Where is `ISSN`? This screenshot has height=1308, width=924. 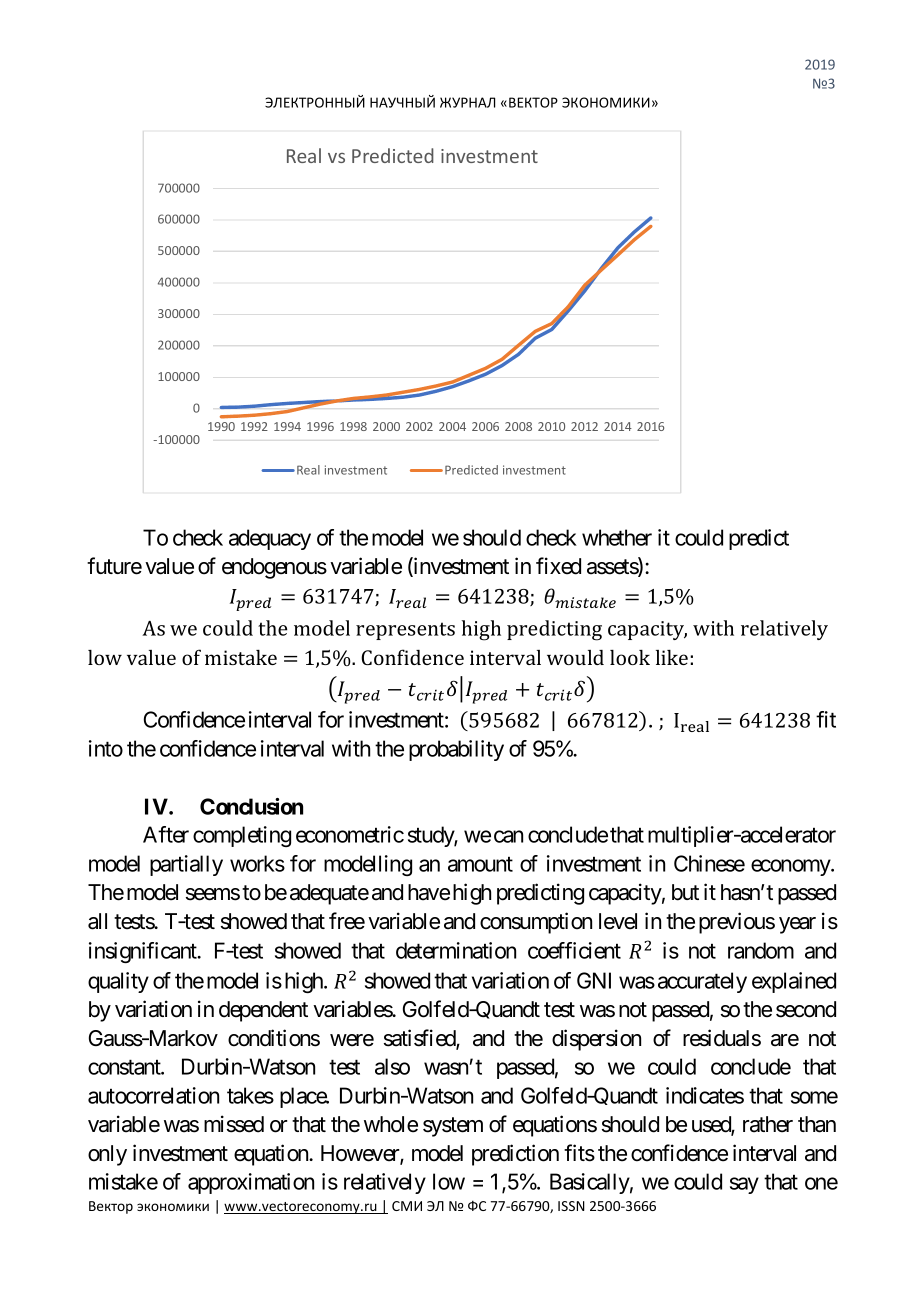
ISSN is located at coordinates (571, 1206).
